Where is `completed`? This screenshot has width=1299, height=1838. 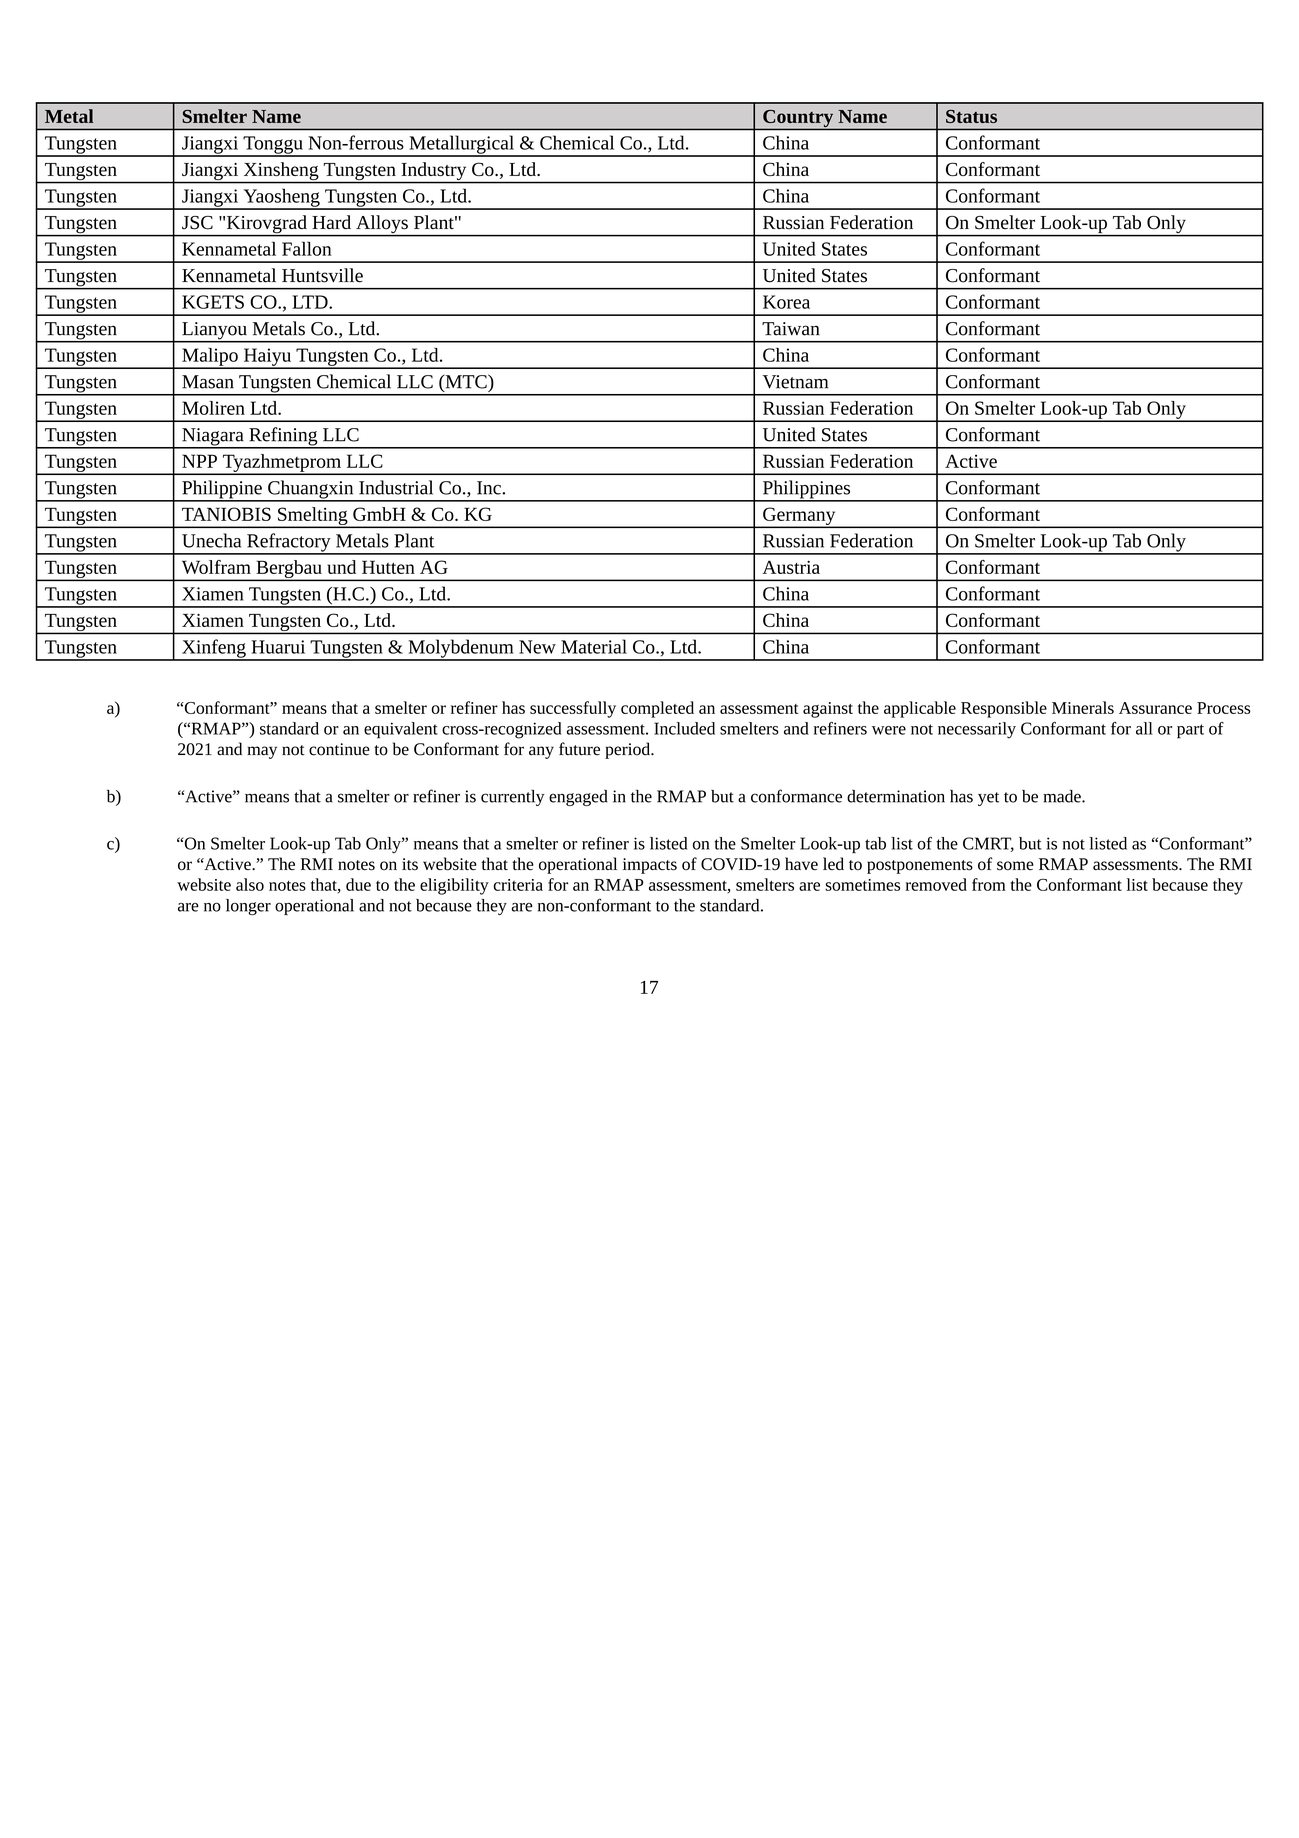 completed is located at coordinates (657, 709).
